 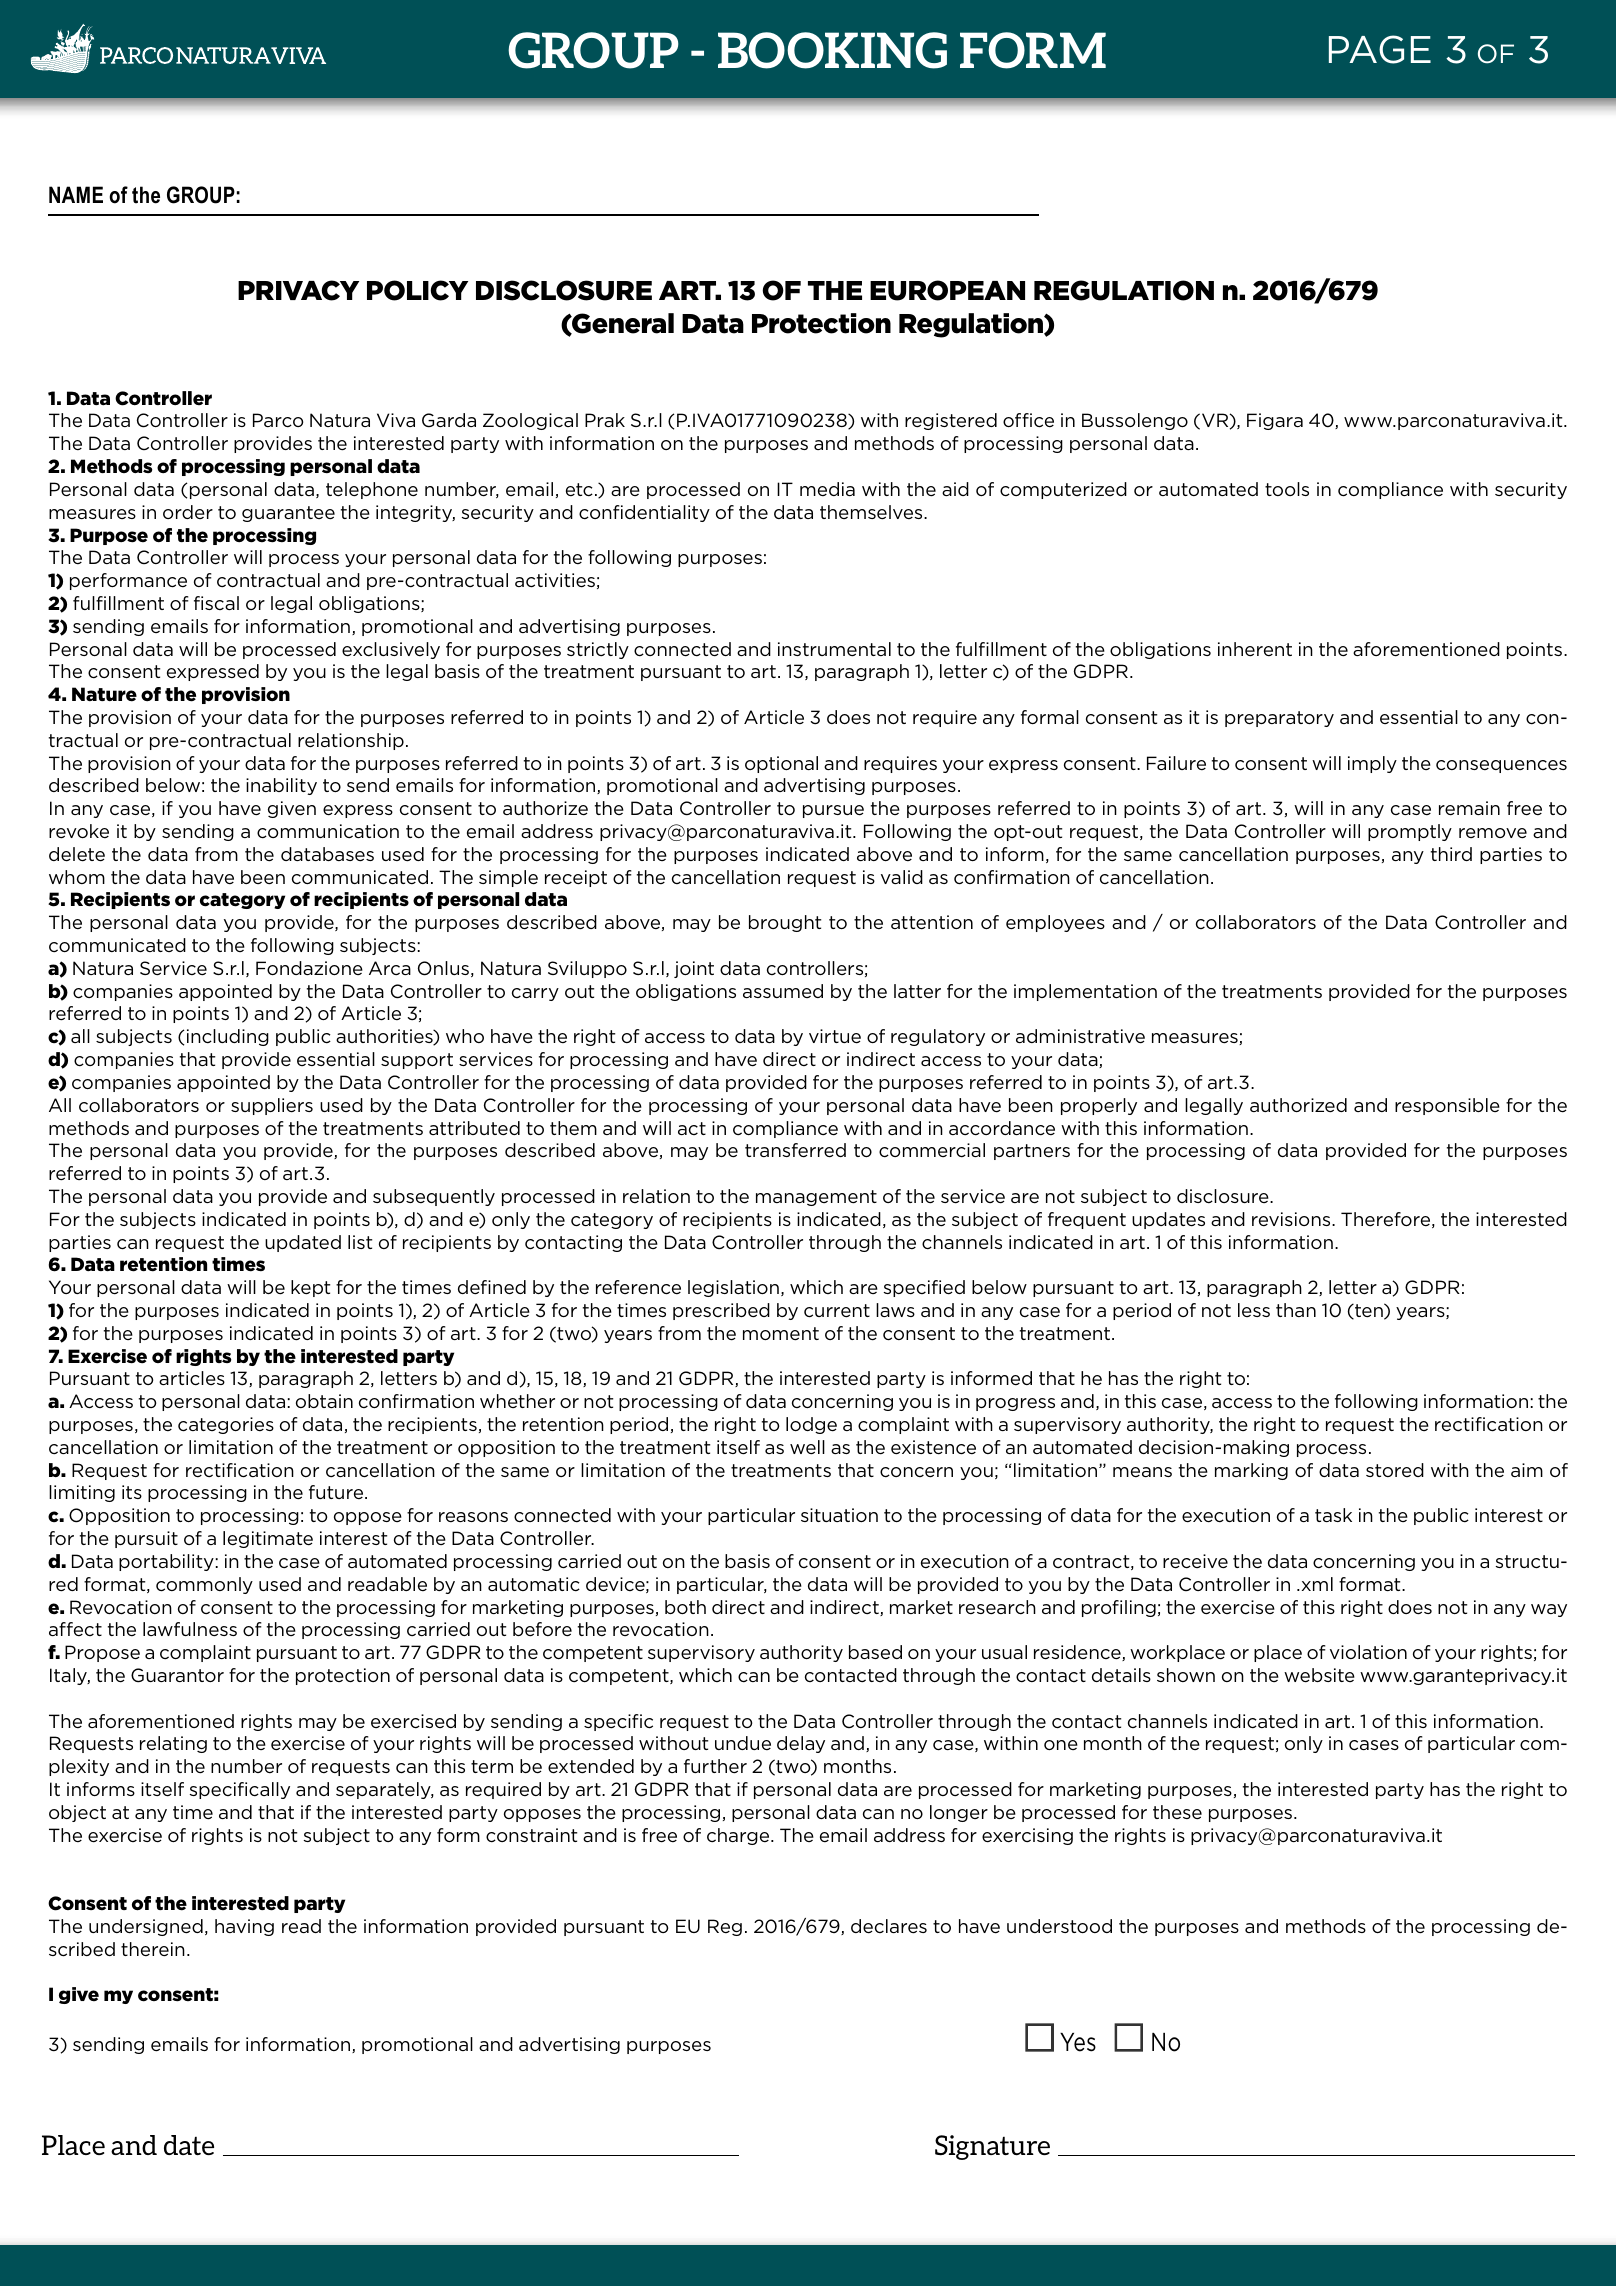 I want to click on declares, so click(x=889, y=1926).
